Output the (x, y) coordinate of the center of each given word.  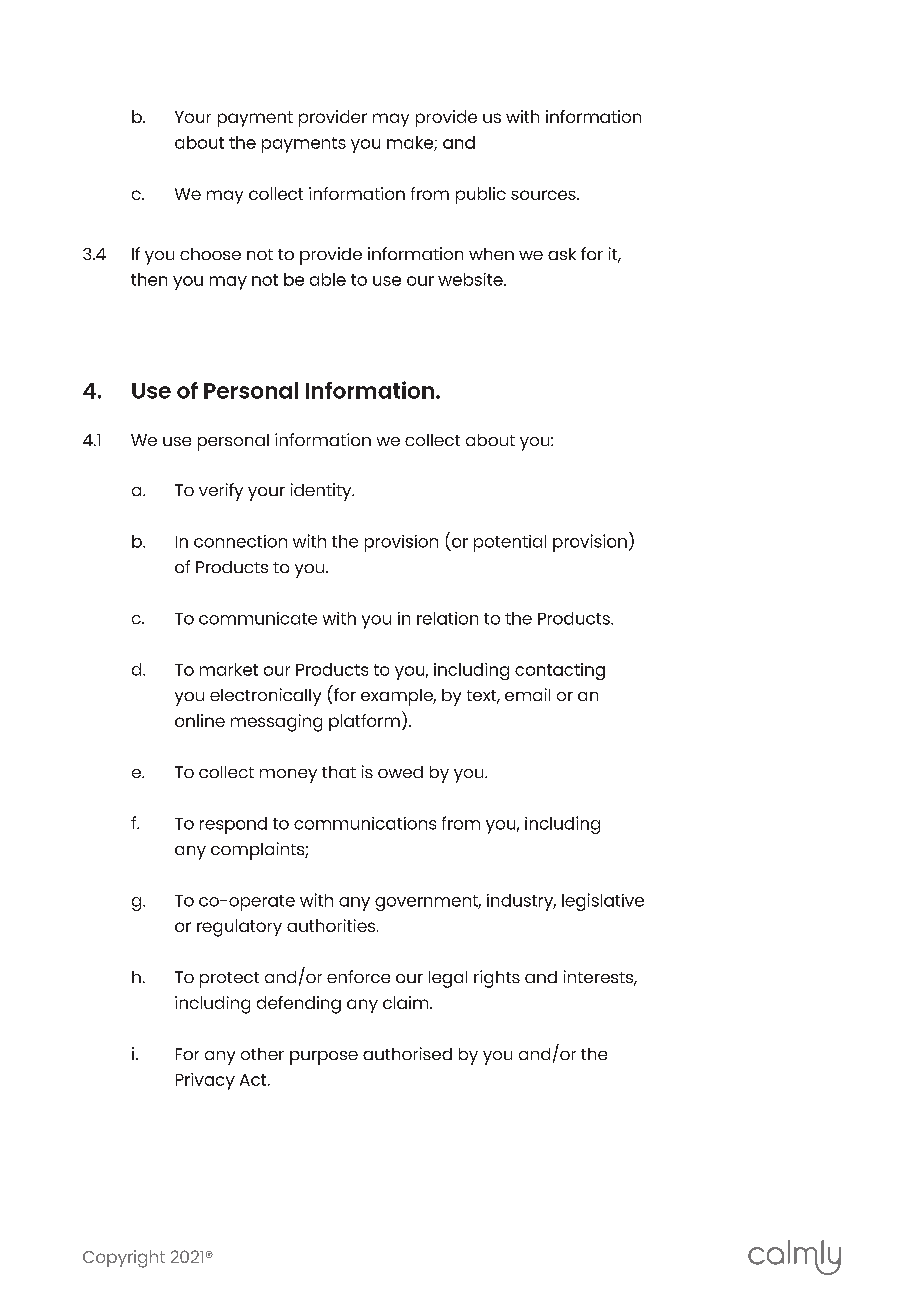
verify (221, 492)
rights (497, 979)
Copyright (124, 1259)
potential (510, 543)
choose (210, 254)
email (527, 694)
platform (364, 722)
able (328, 279)
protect (229, 980)
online (200, 720)
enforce (358, 976)
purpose (324, 1058)
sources (544, 195)
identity (322, 492)
